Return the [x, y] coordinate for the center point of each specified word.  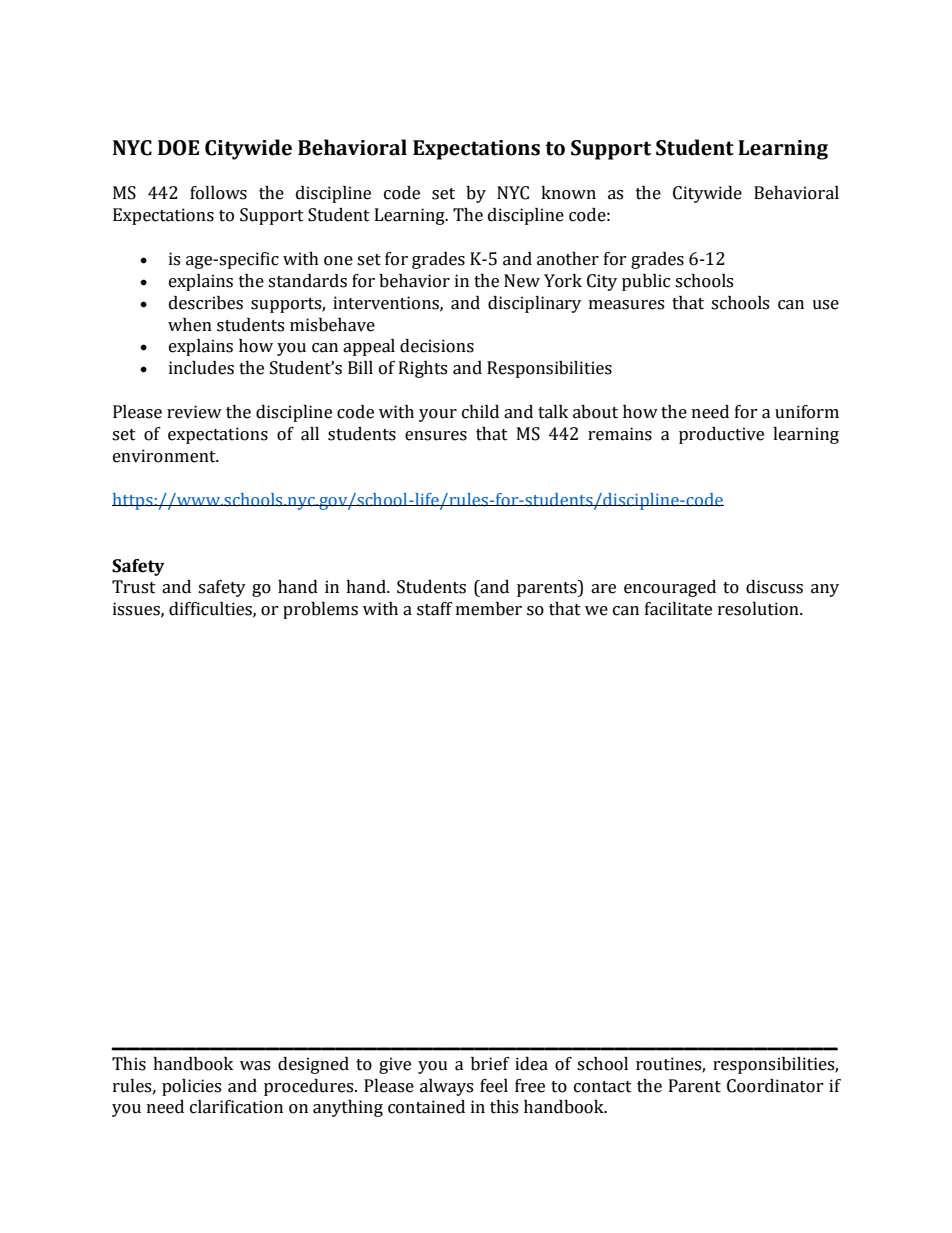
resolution [759, 609]
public [646, 282]
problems [320, 610]
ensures [436, 436]
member [489, 609]
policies [191, 1087]
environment [165, 456]
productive [721, 435]
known [568, 193]
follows [218, 193]
